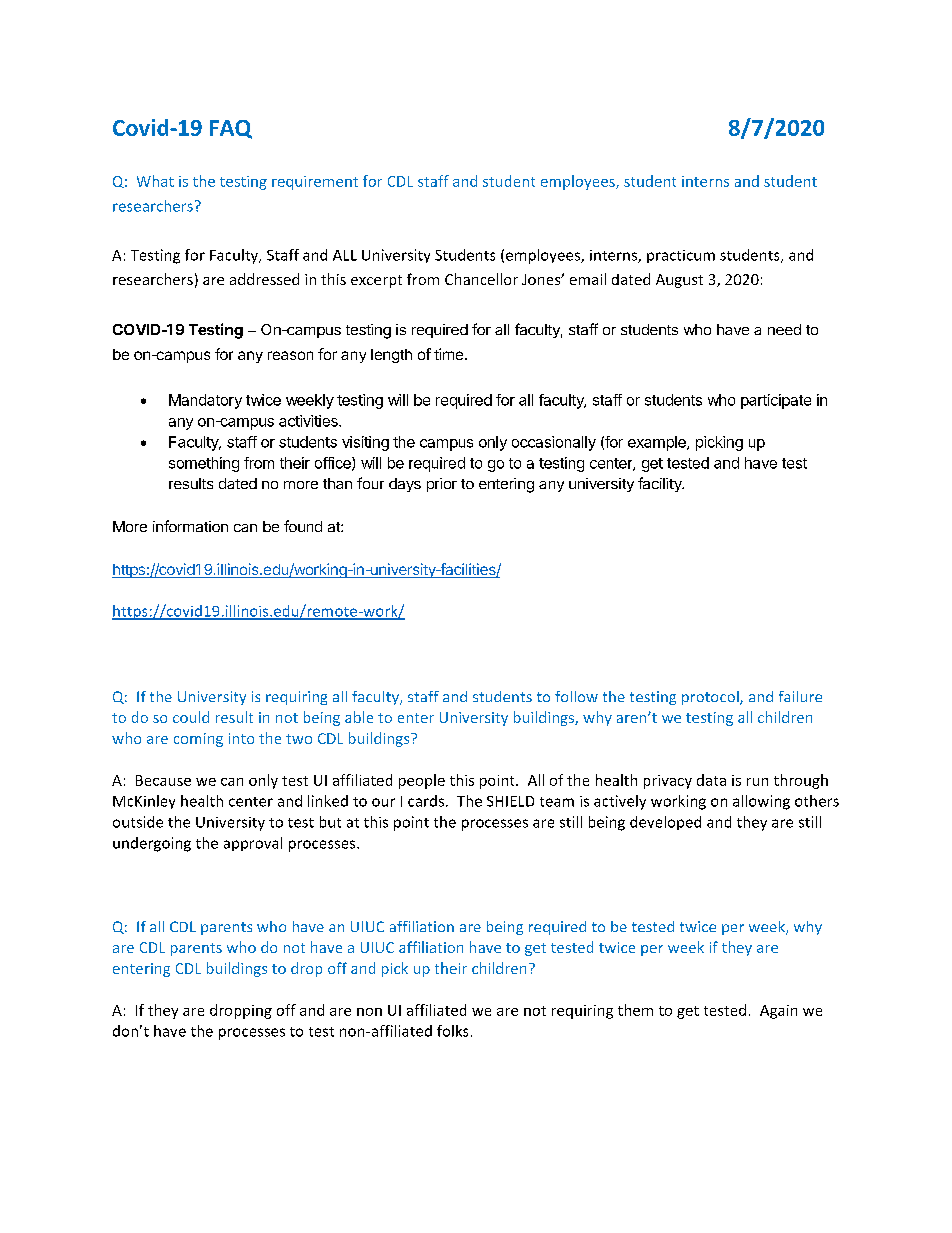  I want to click on follow, so click(576, 696).
